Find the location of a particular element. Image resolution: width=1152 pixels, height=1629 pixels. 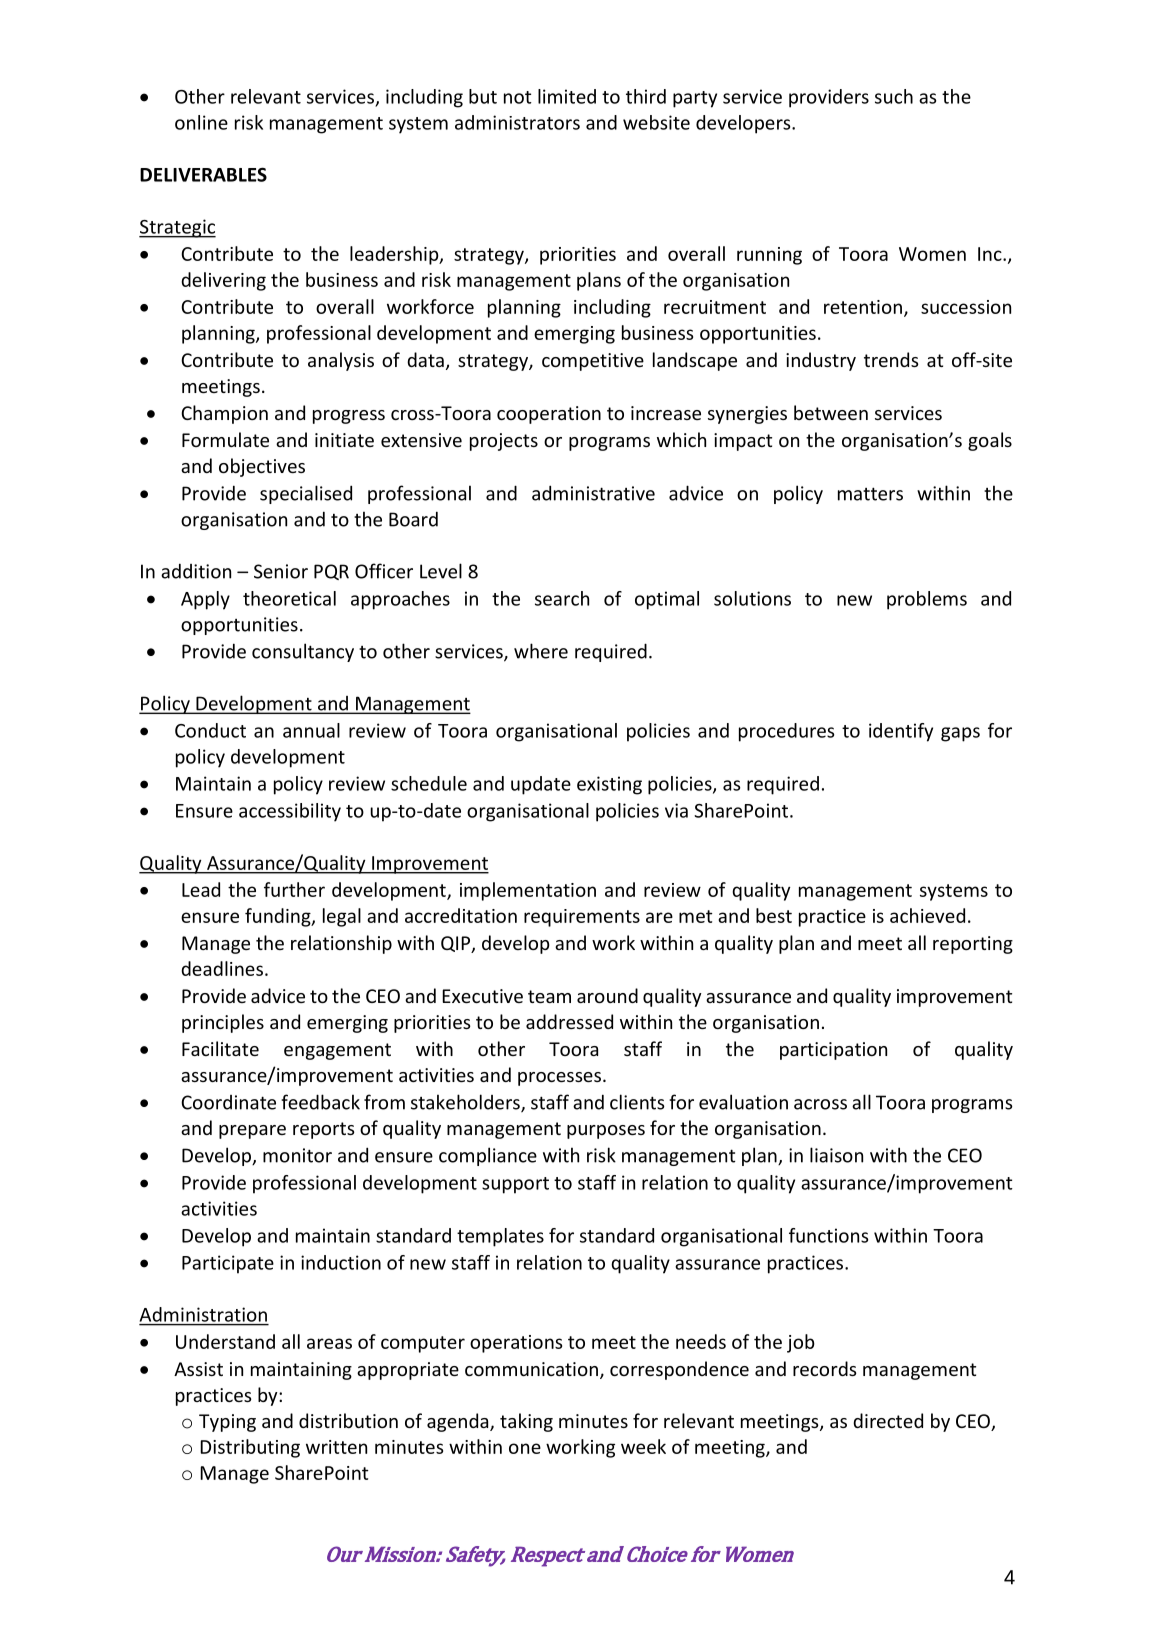

feedback is located at coordinates (320, 1102).
